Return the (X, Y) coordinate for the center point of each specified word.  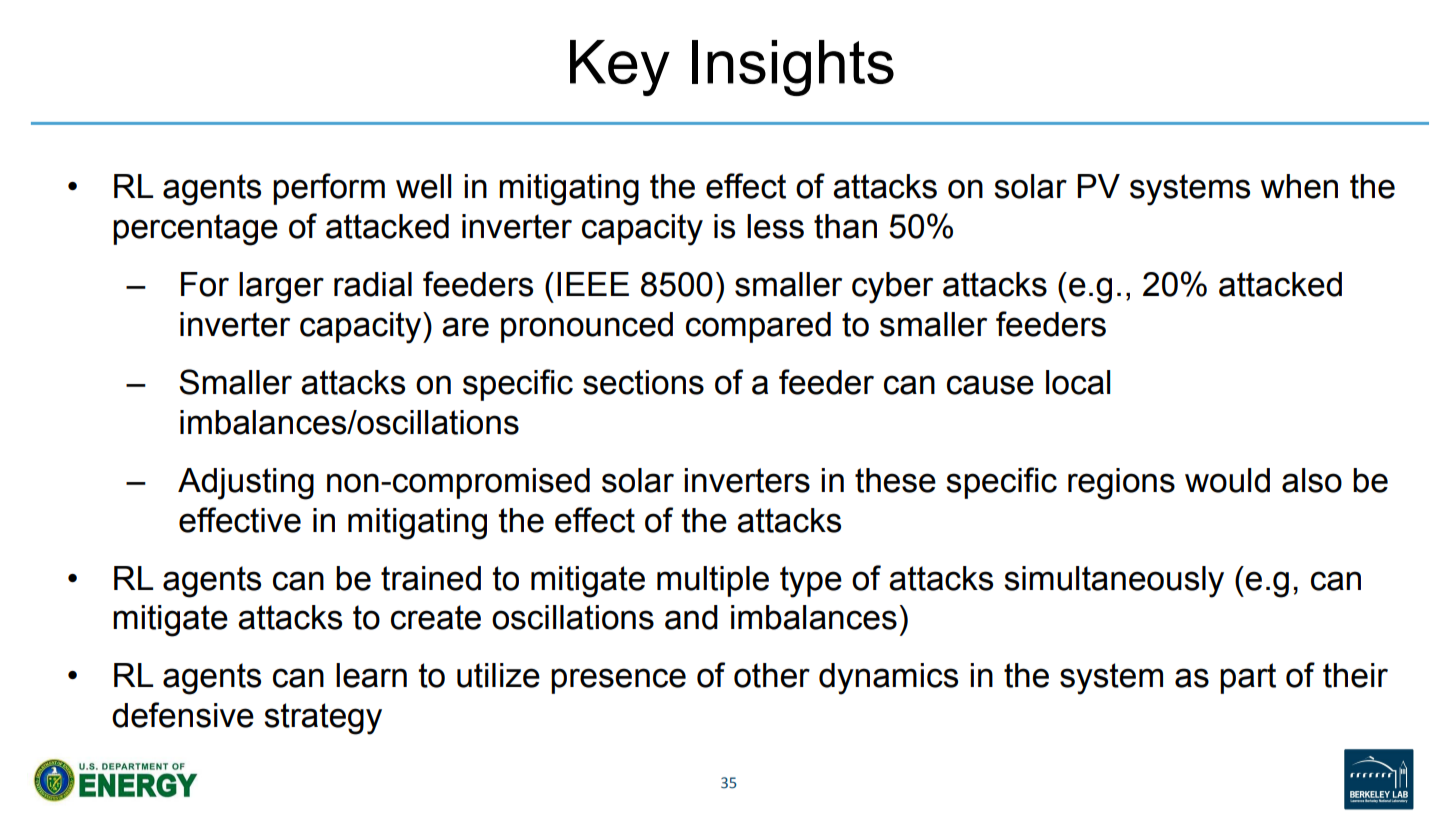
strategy (323, 719)
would (1227, 480)
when (1299, 186)
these (895, 480)
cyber (892, 288)
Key (620, 68)
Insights (793, 68)
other (772, 675)
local (1078, 382)
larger (281, 288)
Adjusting (246, 484)
